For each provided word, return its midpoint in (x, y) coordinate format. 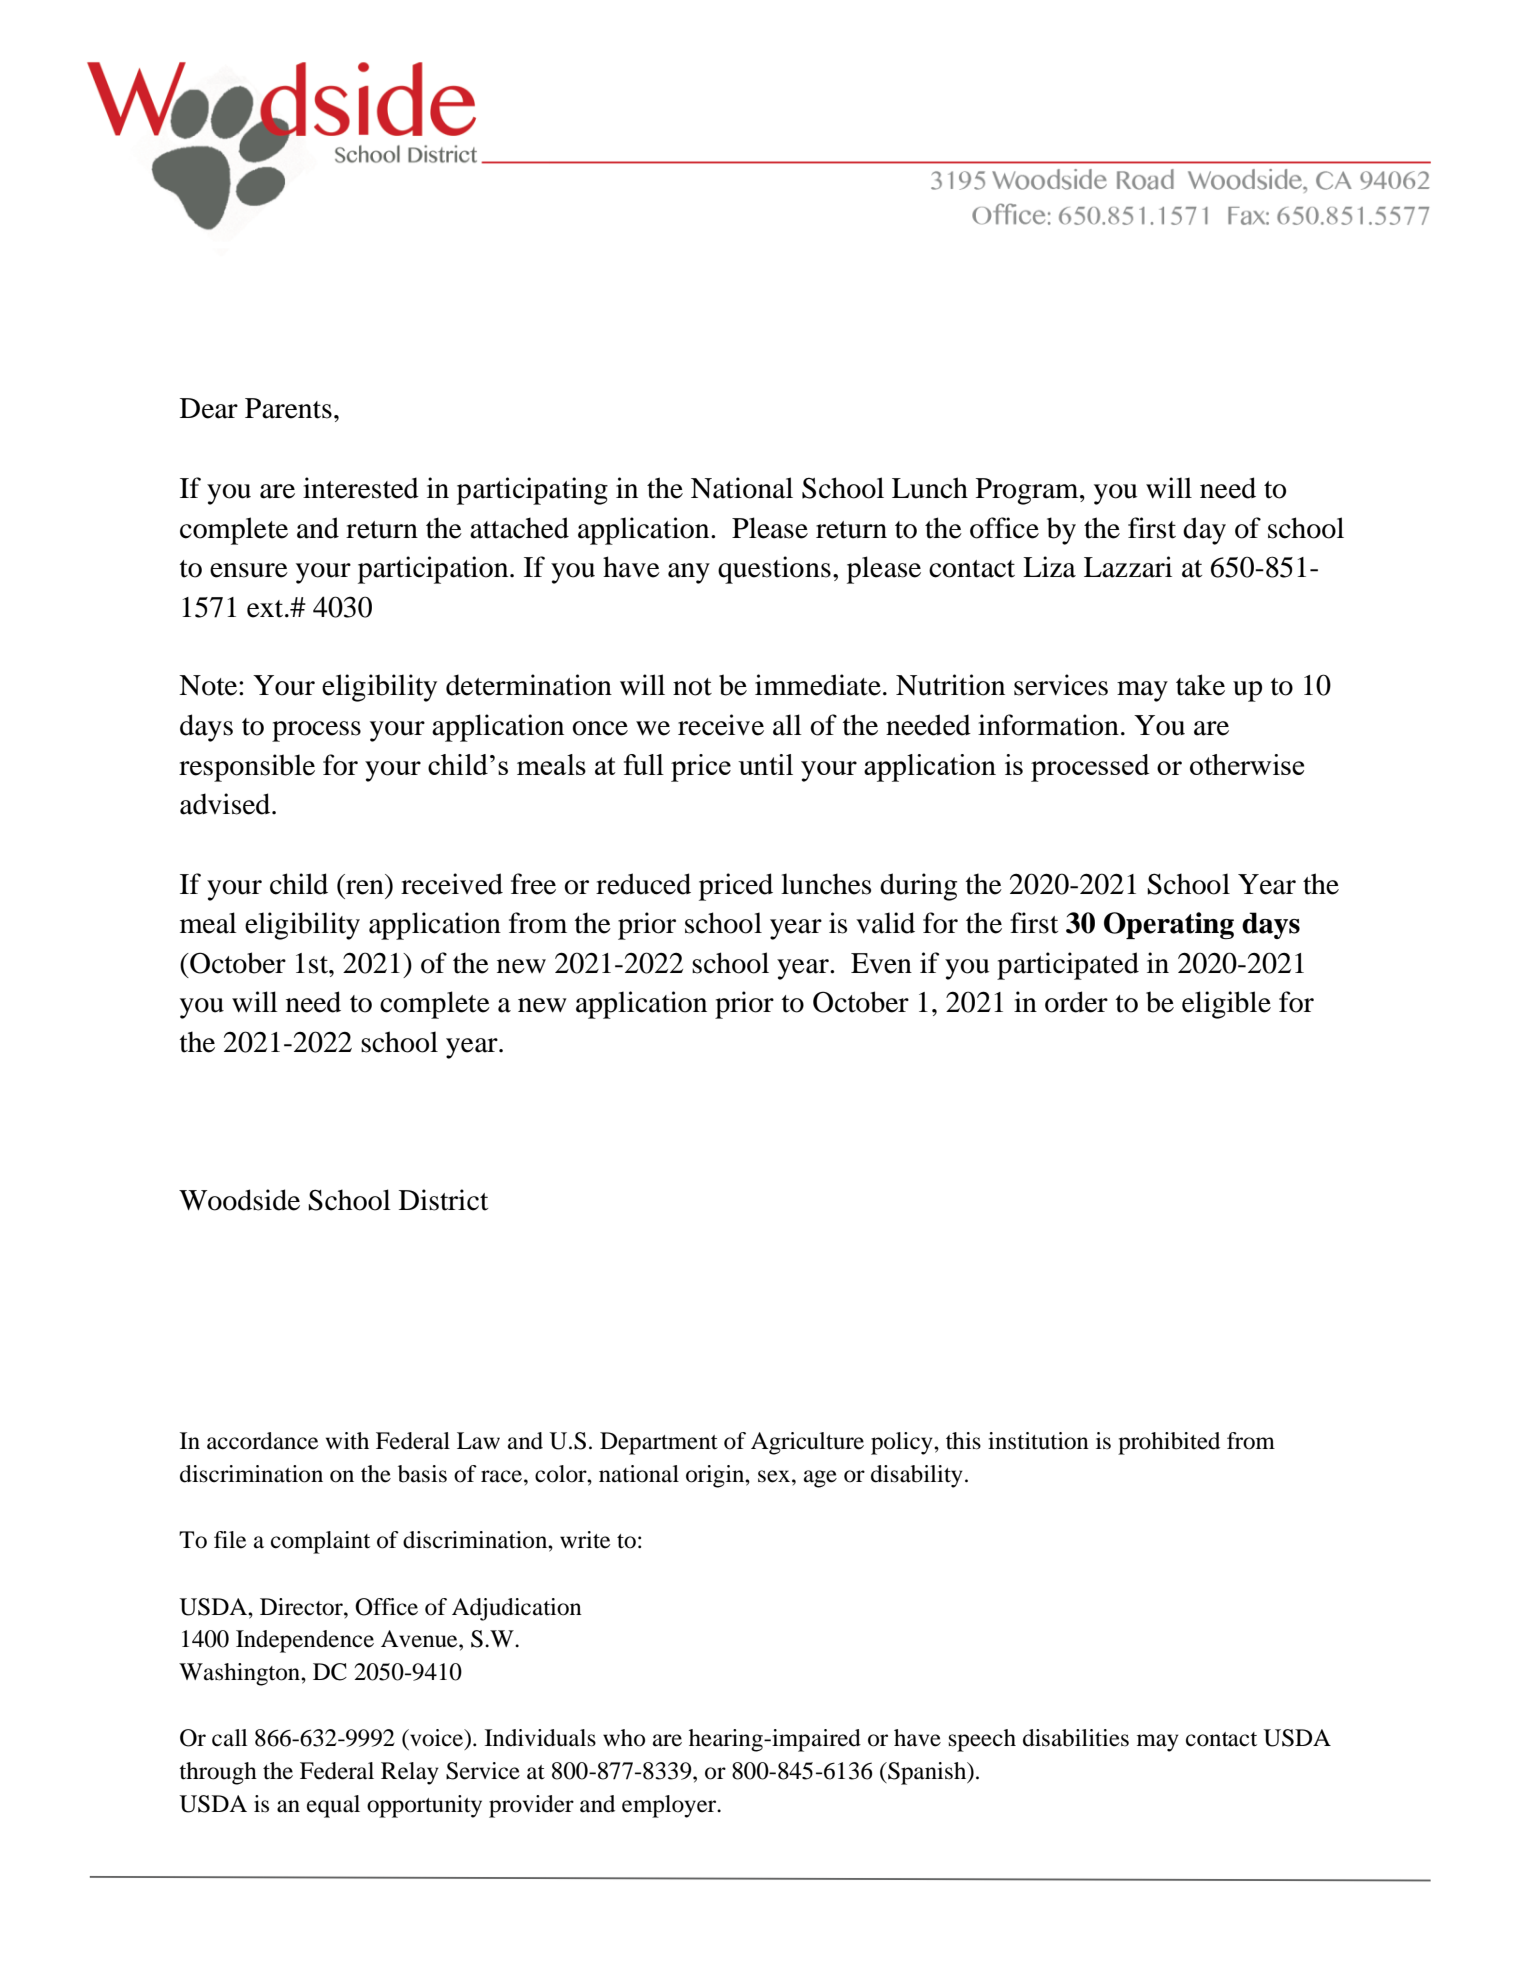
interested (361, 488)
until (765, 764)
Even (881, 963)
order (1076, 1002)
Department (659, 1443)
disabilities (1076, 1738)
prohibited (1169, 1443)
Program (1028, 491)
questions (774, 570)
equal (333, 1806)
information (1048, 725)
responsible (247, 768)
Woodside (239, 1200)
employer (670, 1806)
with (347, 1440)
